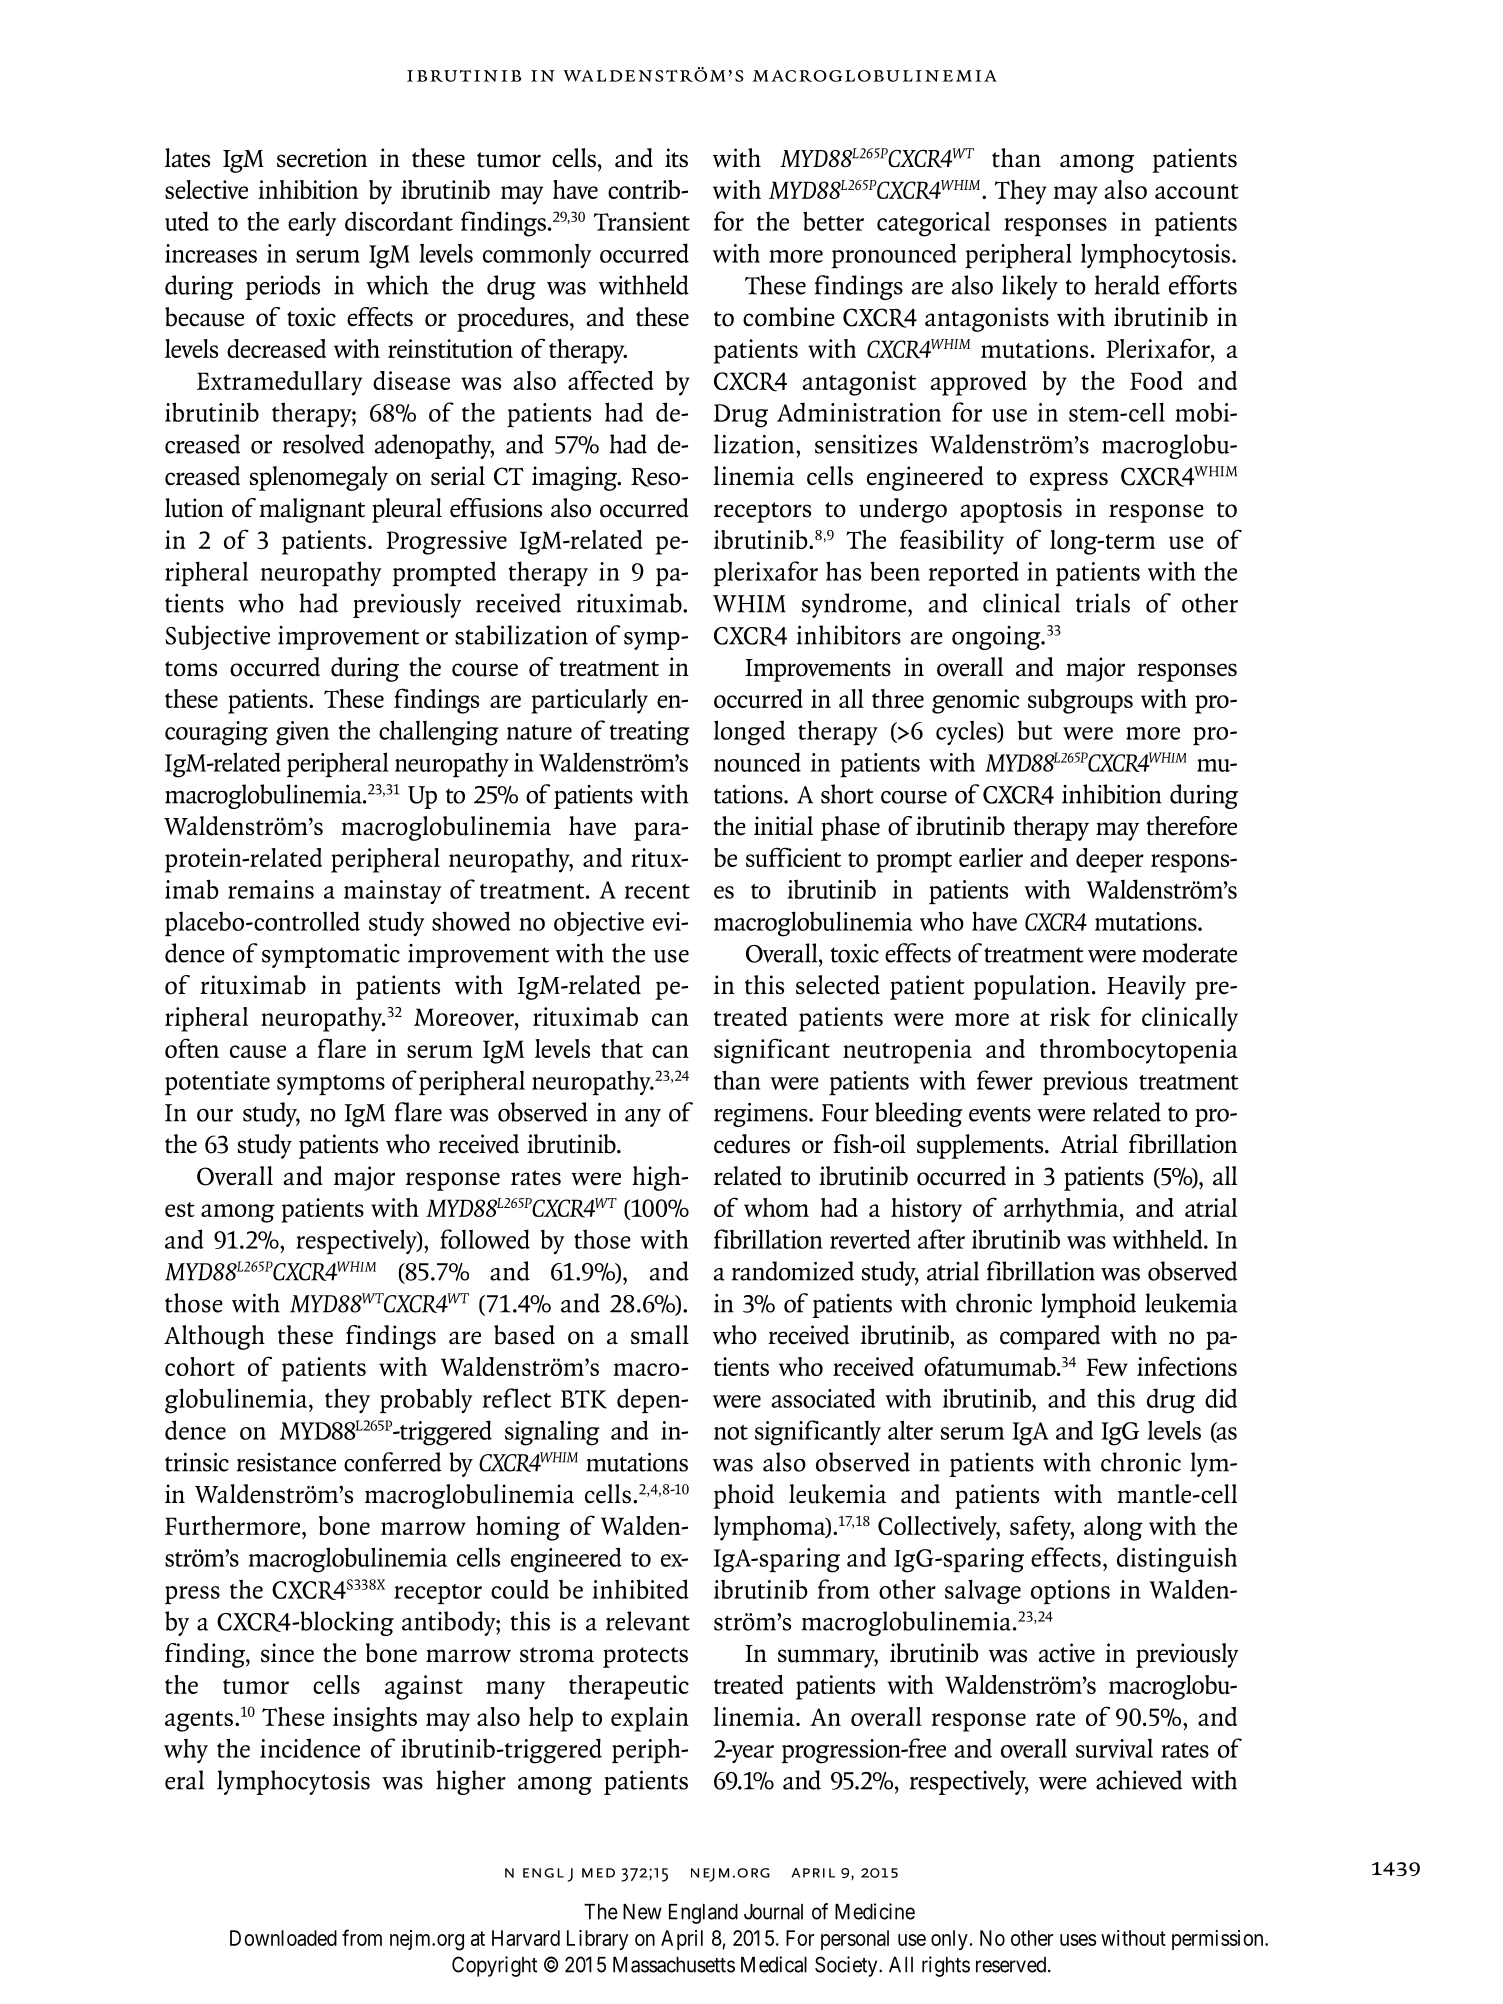 The width and height of the screenshot is (1503, 2004). What do you see at coordinates (622, 1048) in the screenshot?
I see `that` at bounding box center [622, 1048].
